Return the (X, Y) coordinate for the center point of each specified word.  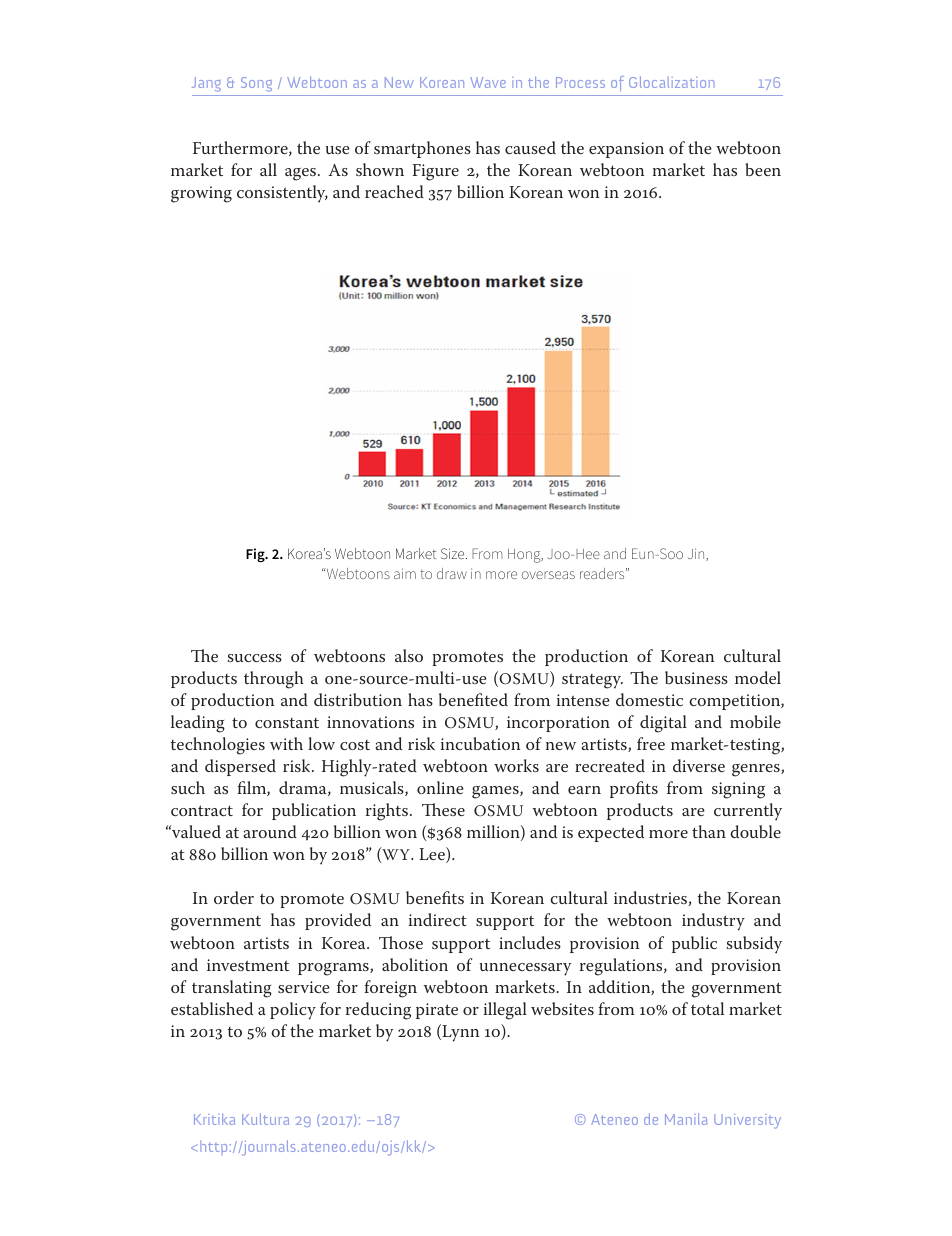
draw (452, 573)
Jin (697, 554)
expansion (626, 150)
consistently (282, 194)
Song (256, 84)
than (709, 831)
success (255, 658)
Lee (433, 855)
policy (293, 1011)
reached (394, 191)
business (696, 677)
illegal (505, 1011)
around (270, 831)
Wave (488, 82)
